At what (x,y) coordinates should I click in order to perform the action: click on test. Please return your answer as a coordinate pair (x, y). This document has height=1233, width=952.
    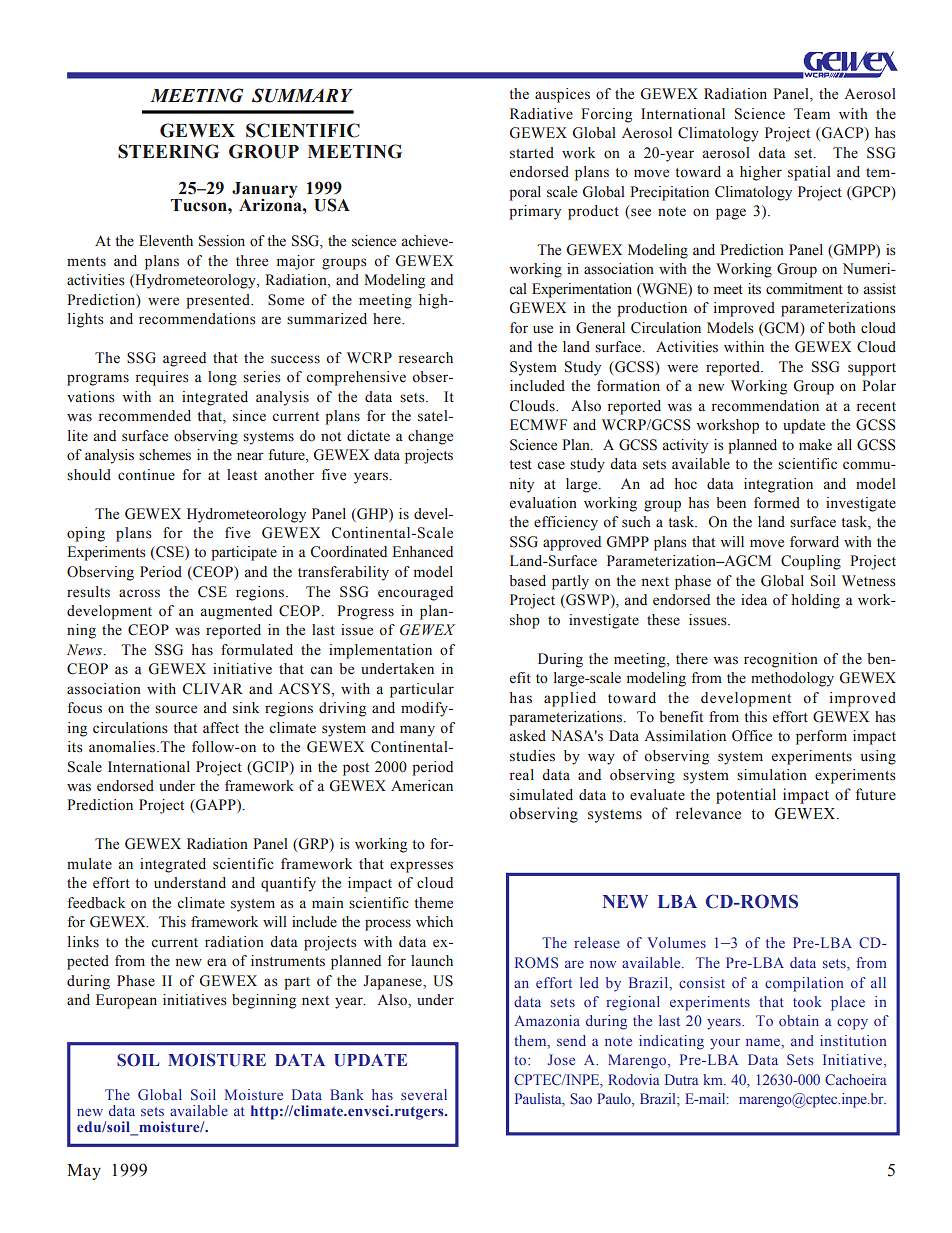
    Looking at the image, I should click on (520, 465).
